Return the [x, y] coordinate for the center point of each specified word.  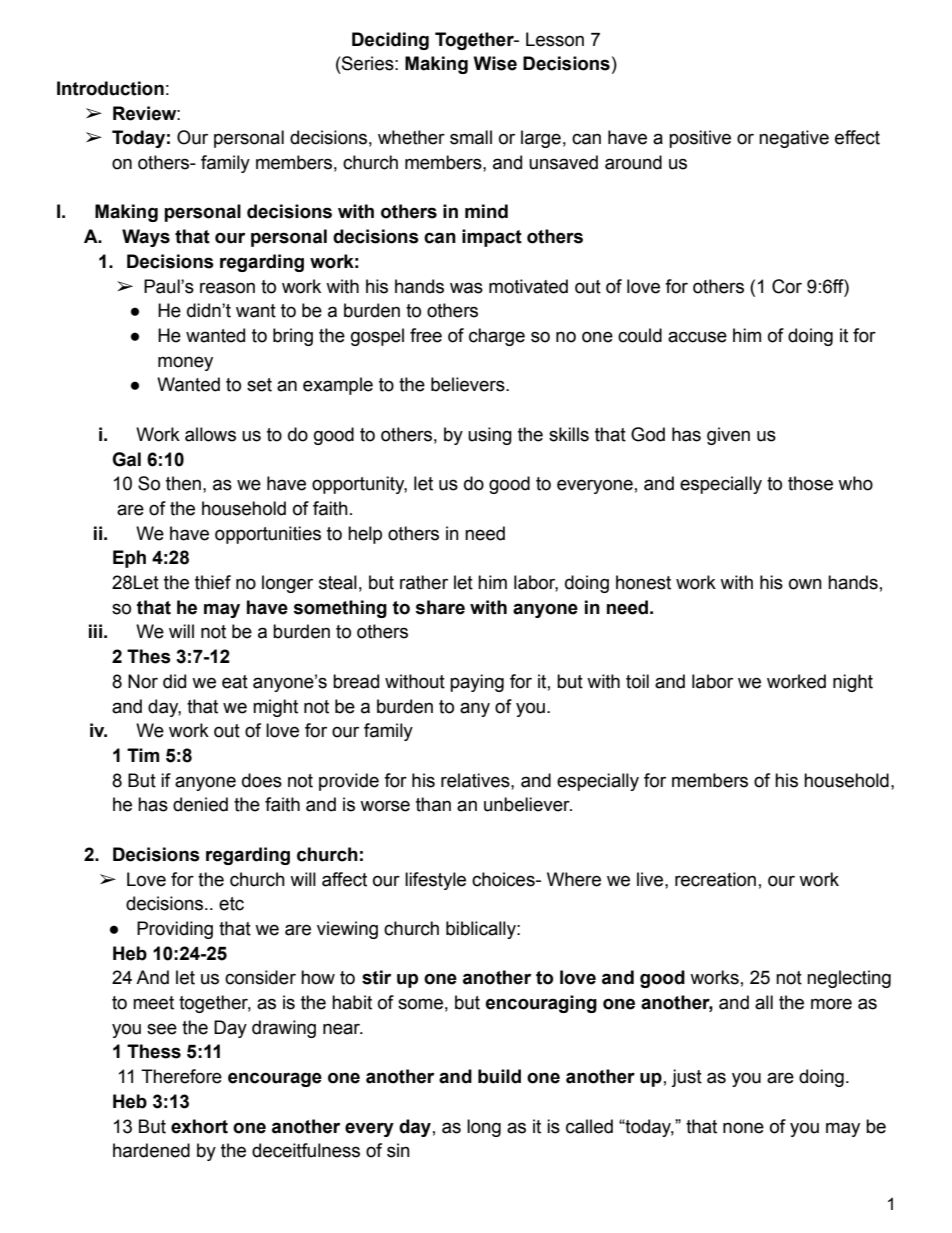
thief [213, 582]
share [440, 607]
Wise [495, 63]
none [743, 1128]
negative [794, 139]
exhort [199, 1126]
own [805, 584]
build [499, 1076]
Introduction [110, 88]
